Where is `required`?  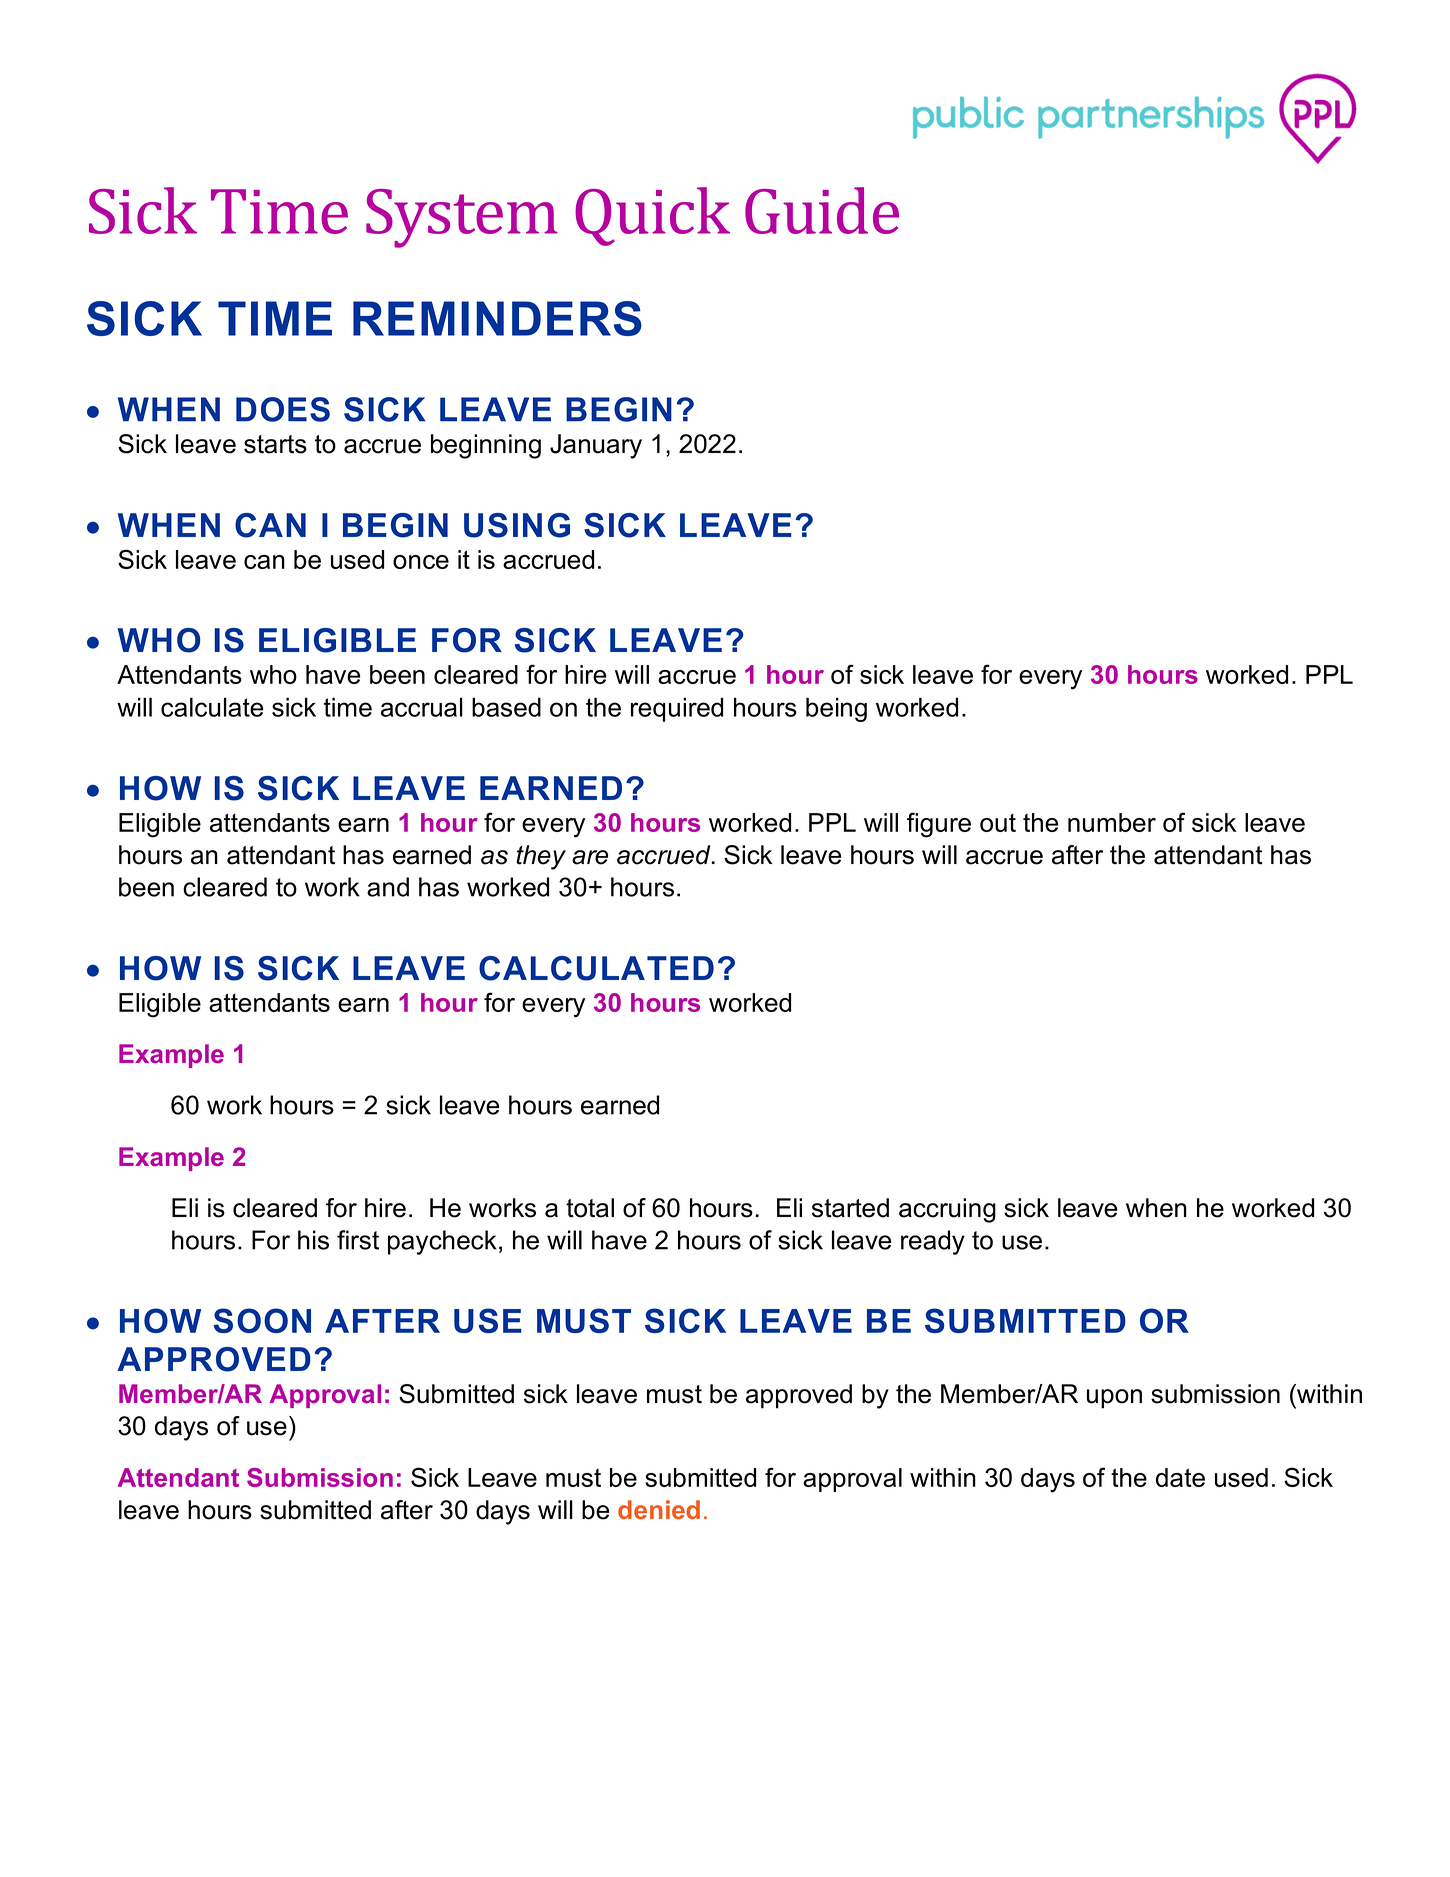
required is located at coordinates (677, 709).
